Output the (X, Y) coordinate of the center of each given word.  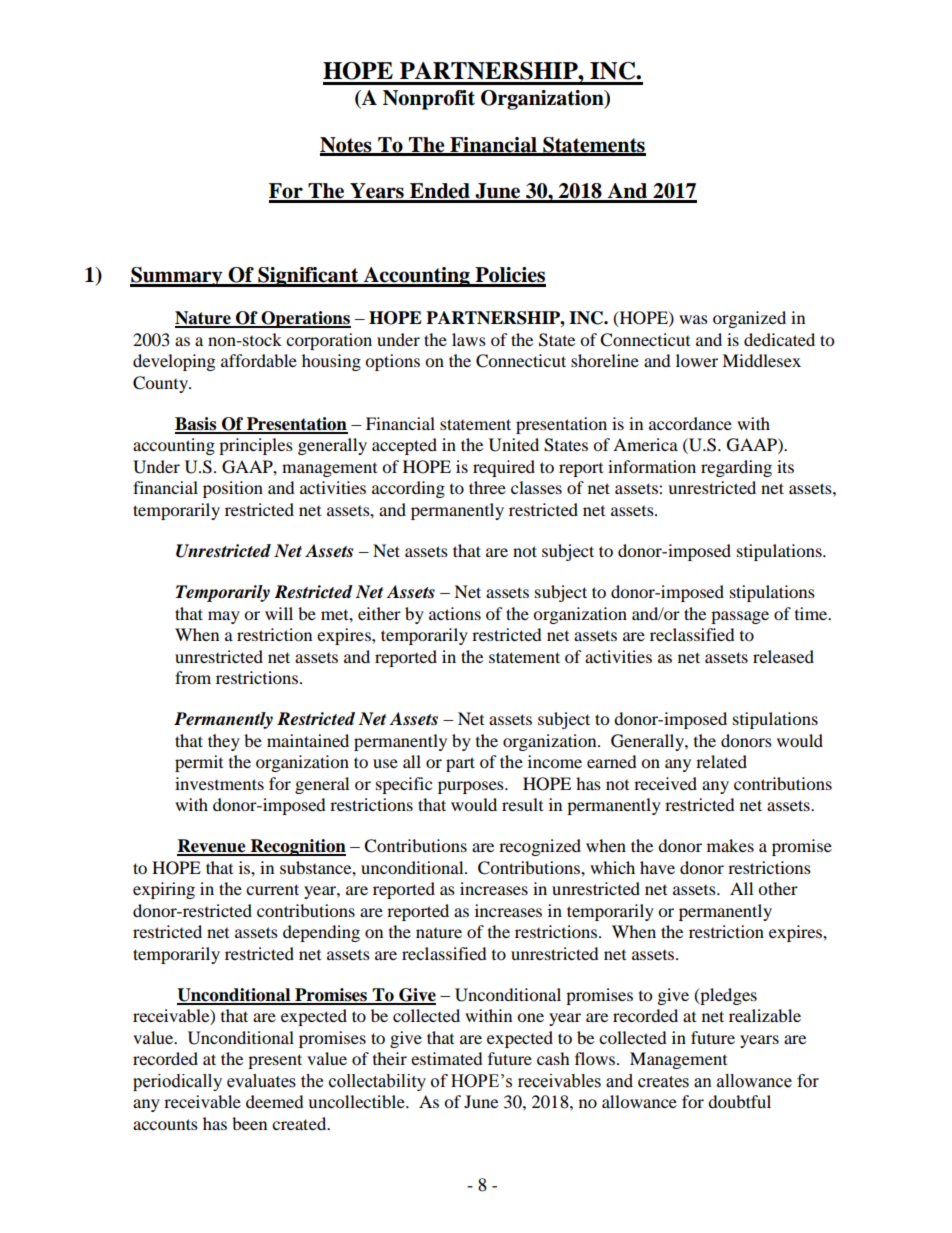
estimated (447, 1058)
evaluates (261, 1081)
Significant (308, 277)
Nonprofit (429, 100)
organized (749, 319)
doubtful (739, 1101)
